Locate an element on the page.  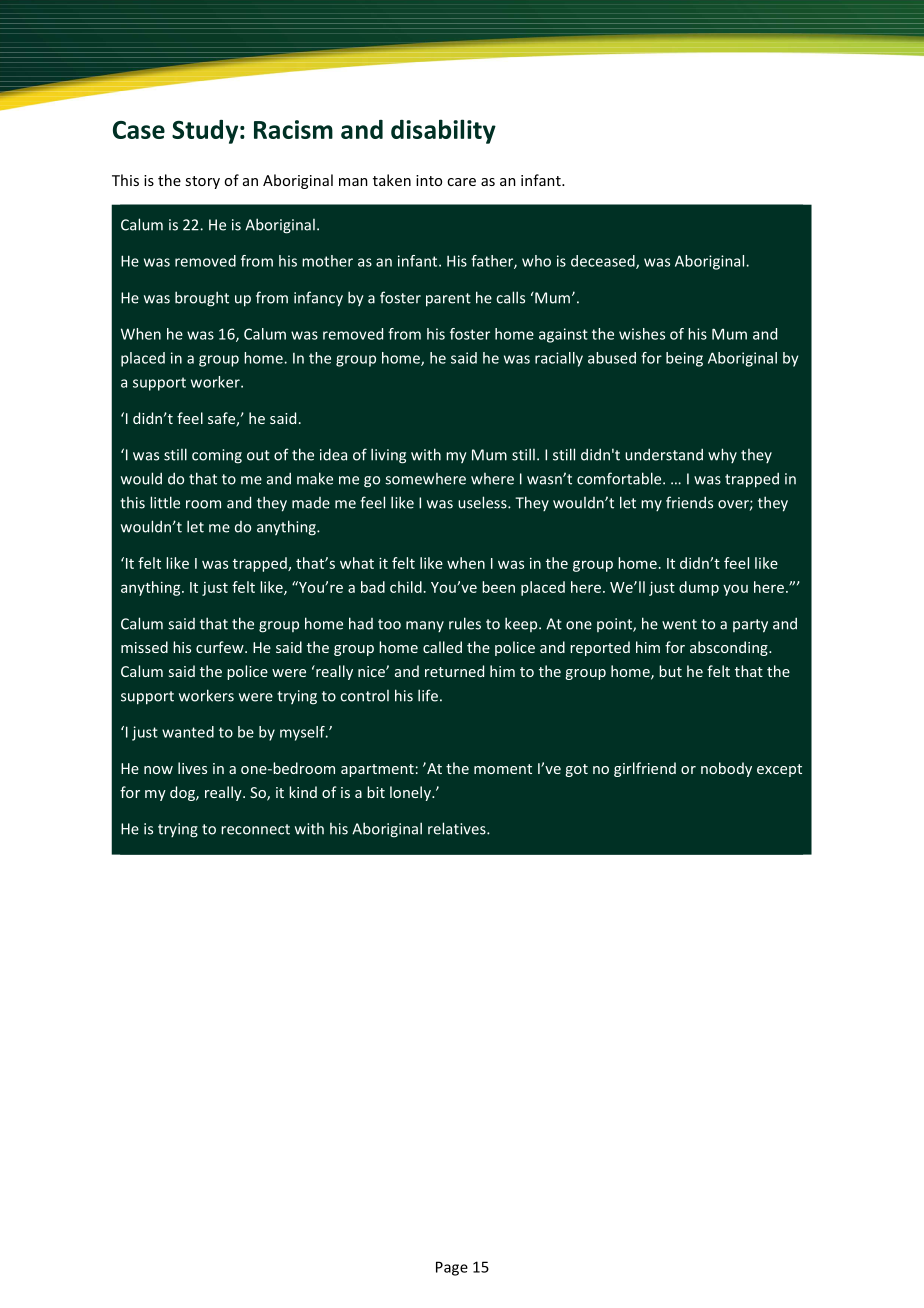
story is located at coordinates (202, 182).
